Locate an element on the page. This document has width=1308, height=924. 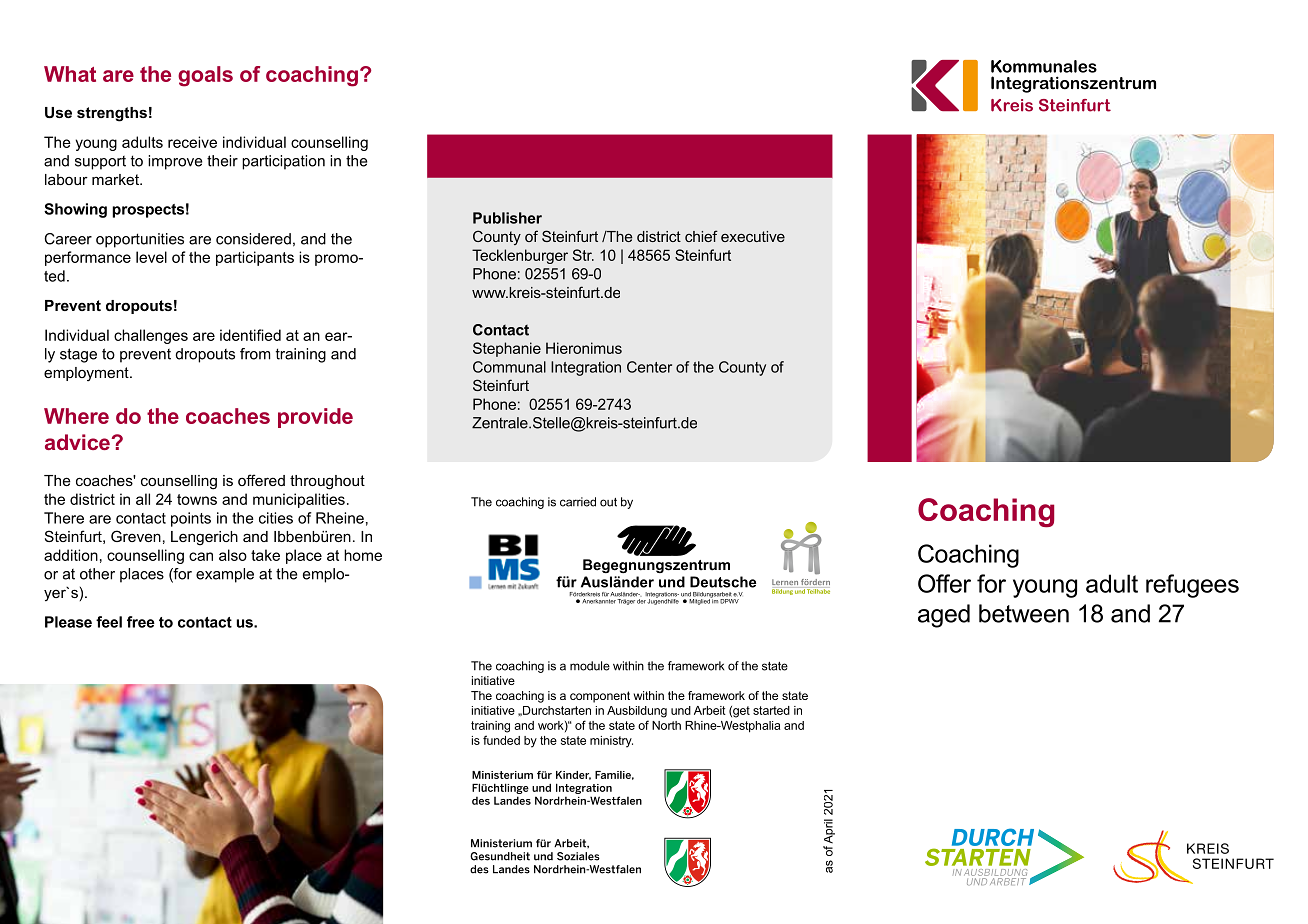
started is located at coordinates (771, 710).
